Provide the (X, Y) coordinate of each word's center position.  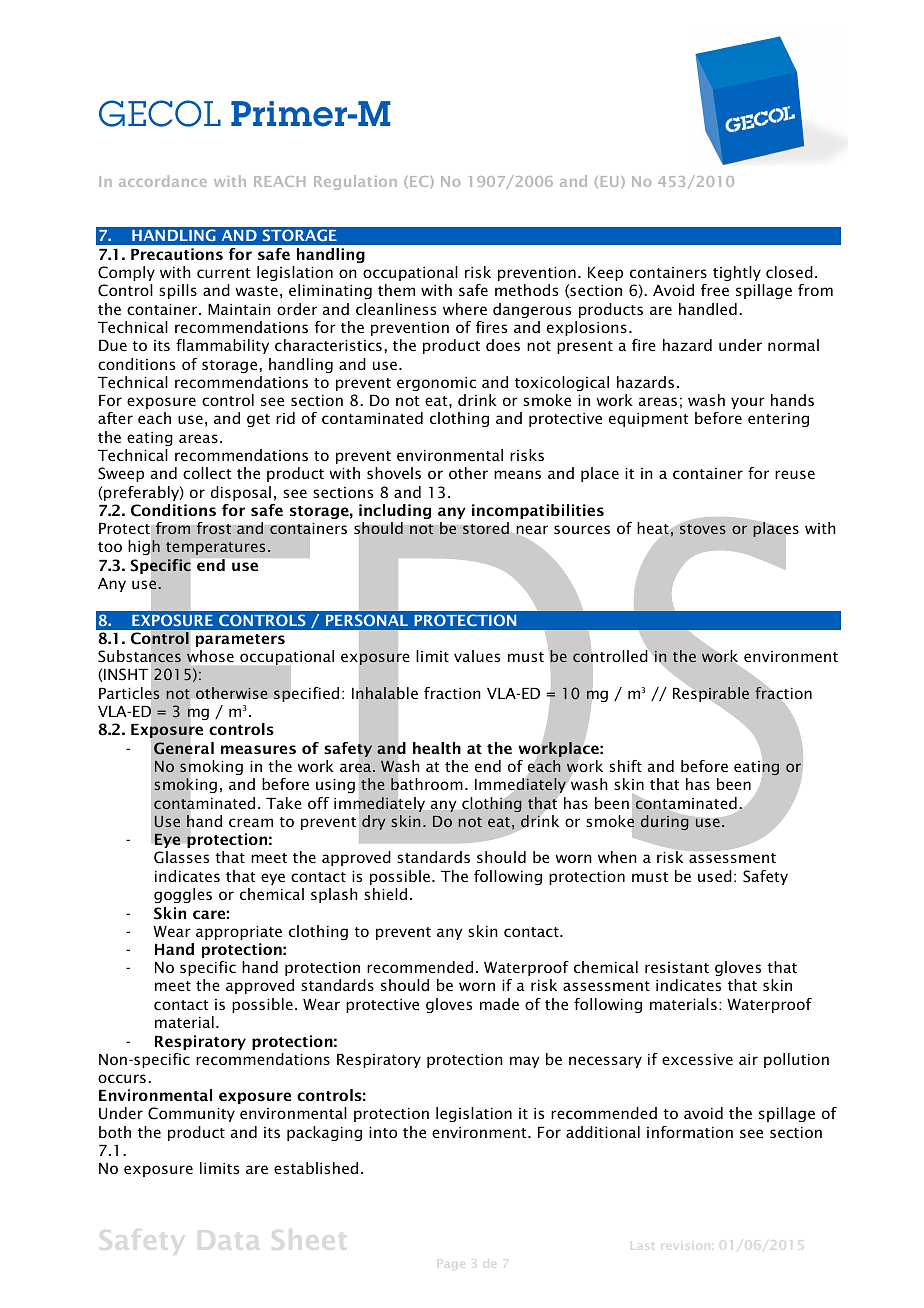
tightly (737, 273)
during (666, 821)
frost (213, 528)
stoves (702, 528)
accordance (163, 181)
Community (191, 1114)
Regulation (355, 182)
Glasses (181, 857)
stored (486, 528)
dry (373, 822)
